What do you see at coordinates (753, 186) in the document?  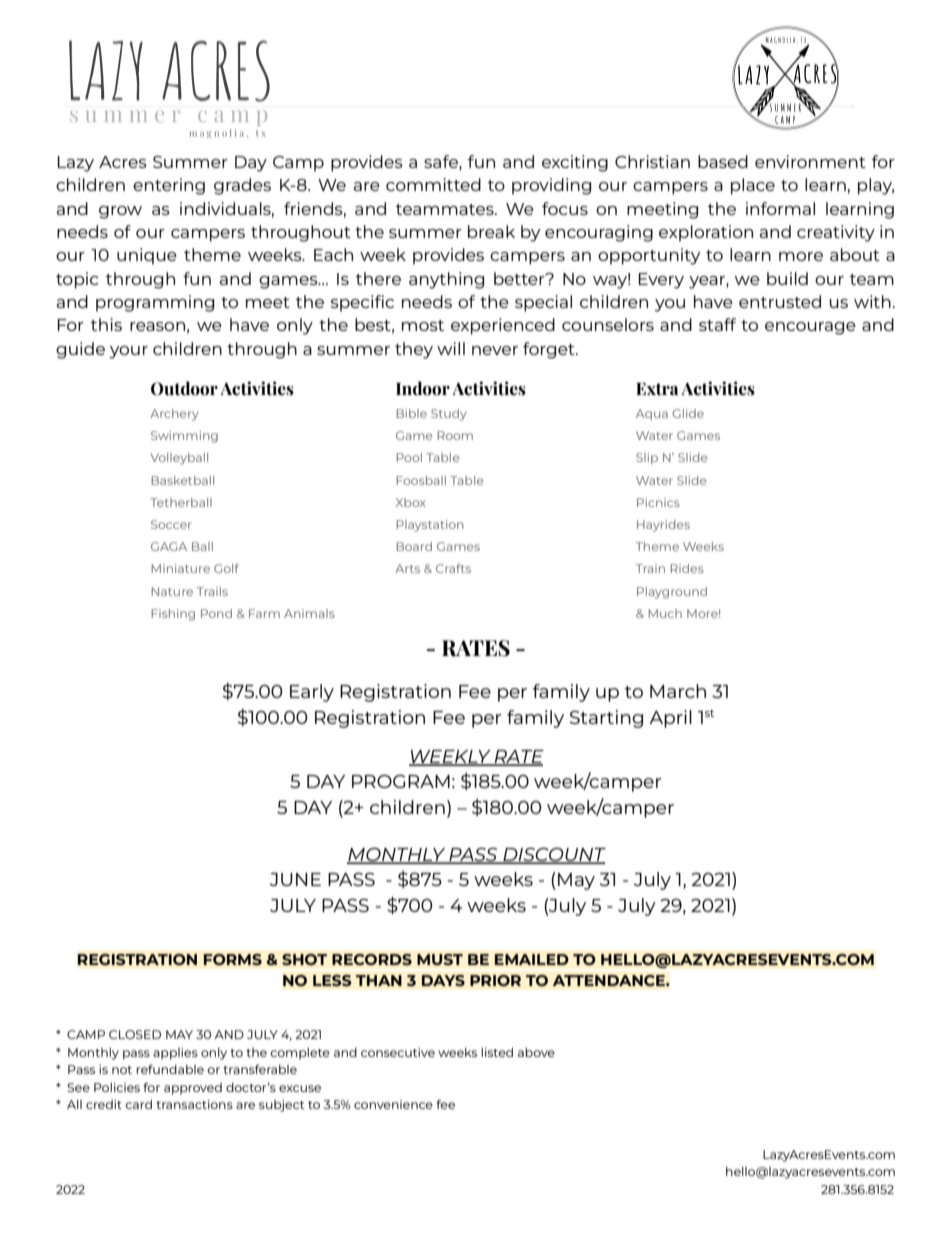 I see `place` at bounding box center [753, 186].
